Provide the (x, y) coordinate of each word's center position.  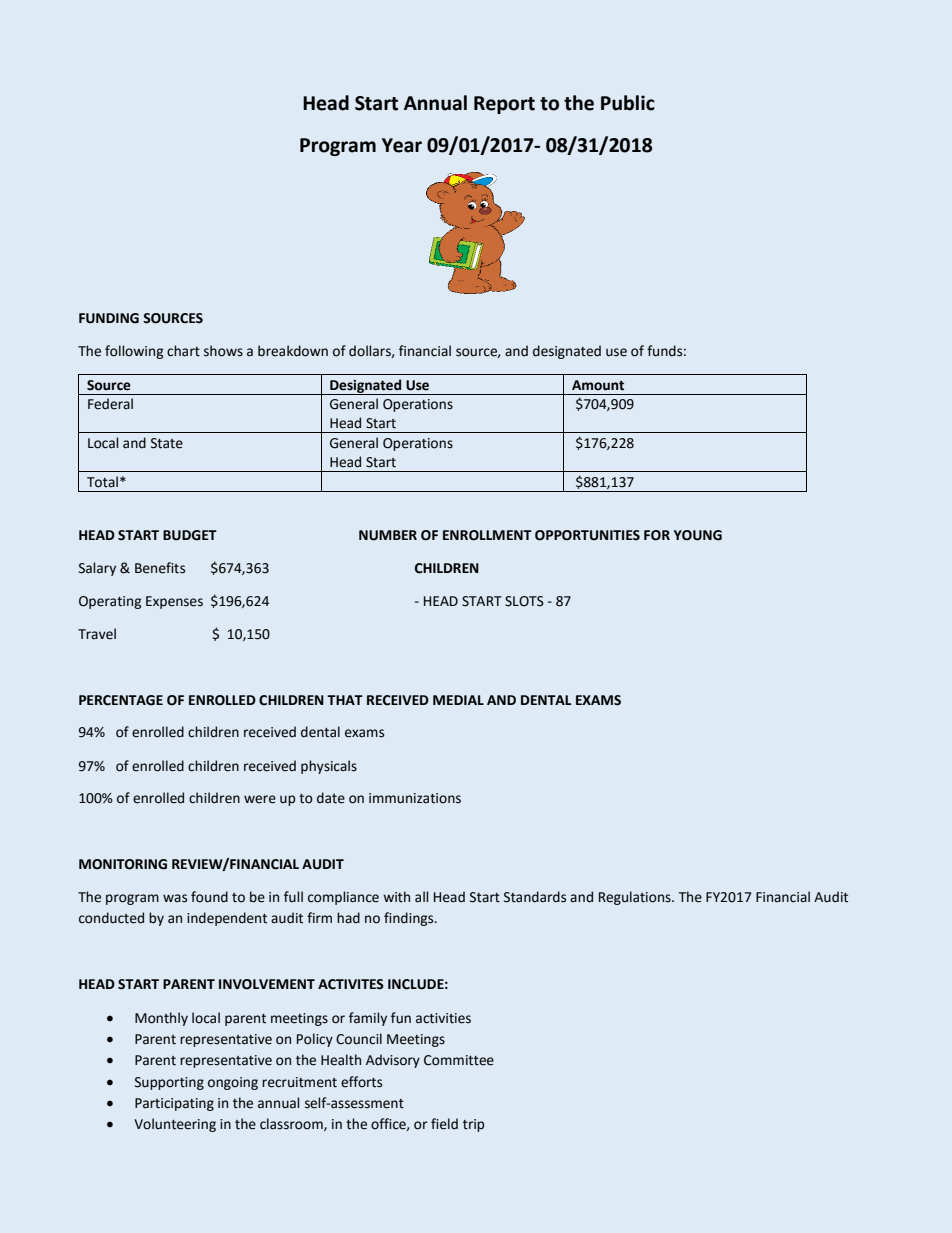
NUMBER (388, 535)
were (260, 799)
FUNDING (109, 318)
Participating (174, 1104)
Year (402, 145)
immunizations (415, 798)
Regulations (636, 898)
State (167, 443)
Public (628, 103)
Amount (598, 385)
